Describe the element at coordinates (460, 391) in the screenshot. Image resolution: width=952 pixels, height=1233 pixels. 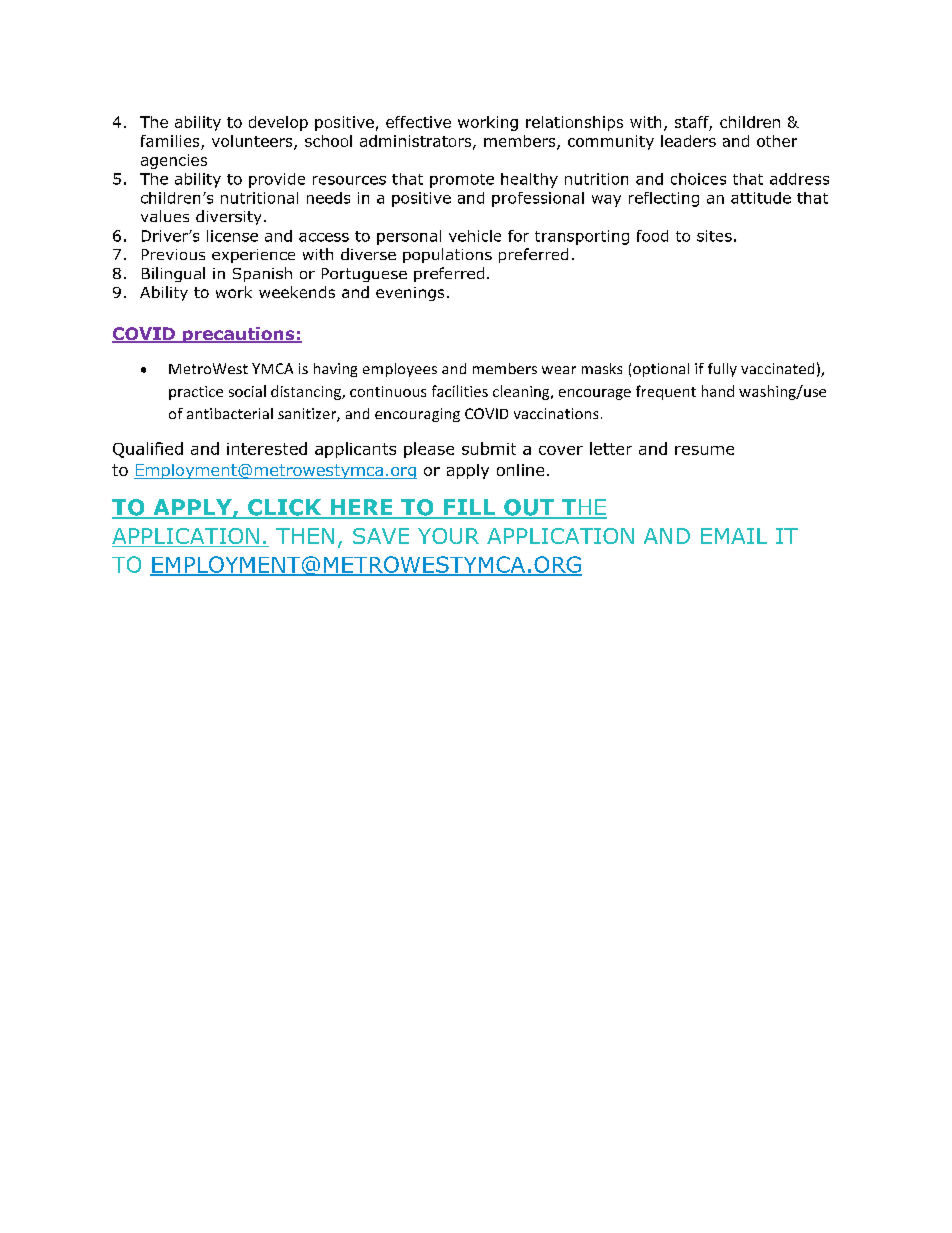
I see `facilities` at that location.
